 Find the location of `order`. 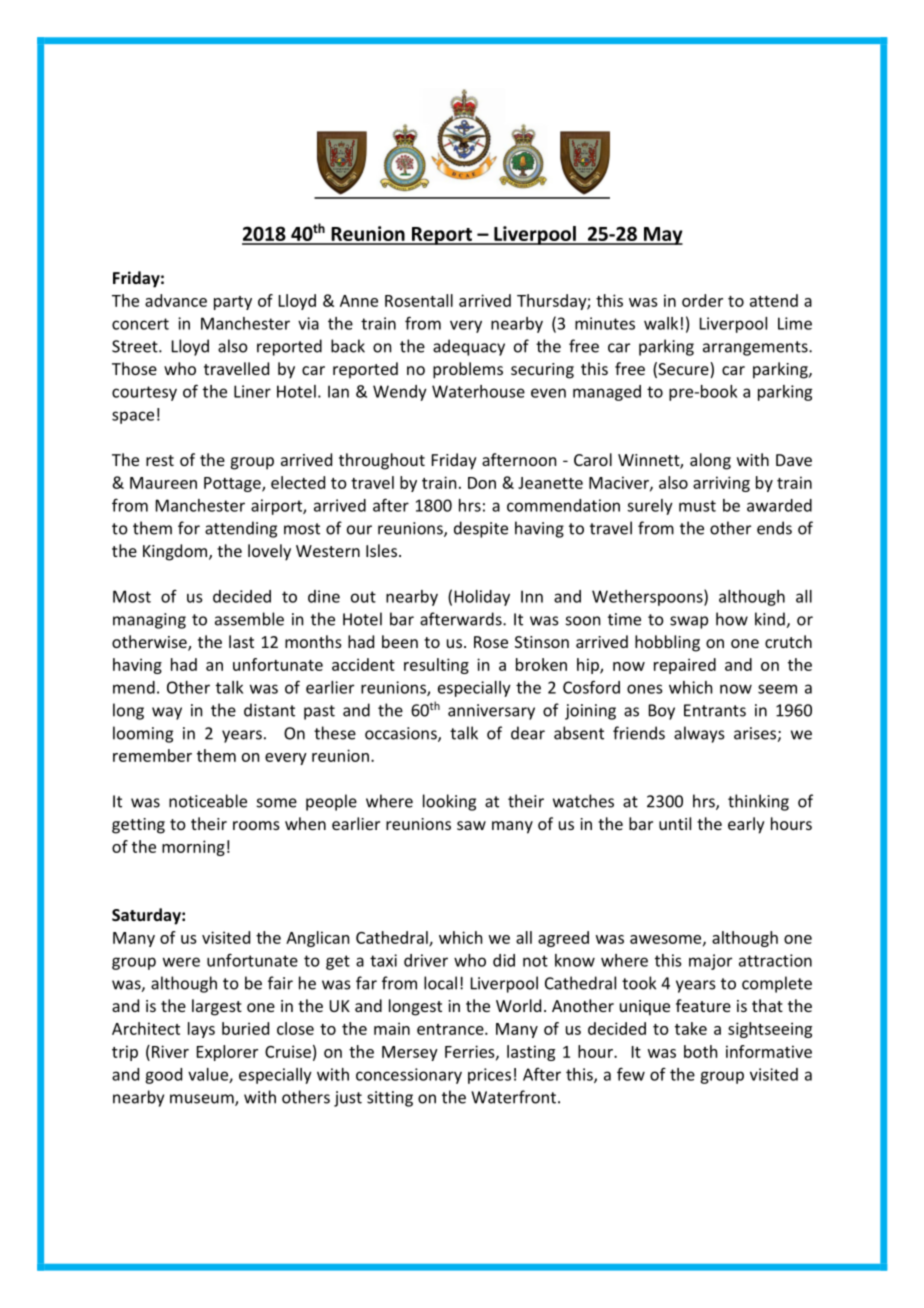

order is located at coordinates (702, 300).
